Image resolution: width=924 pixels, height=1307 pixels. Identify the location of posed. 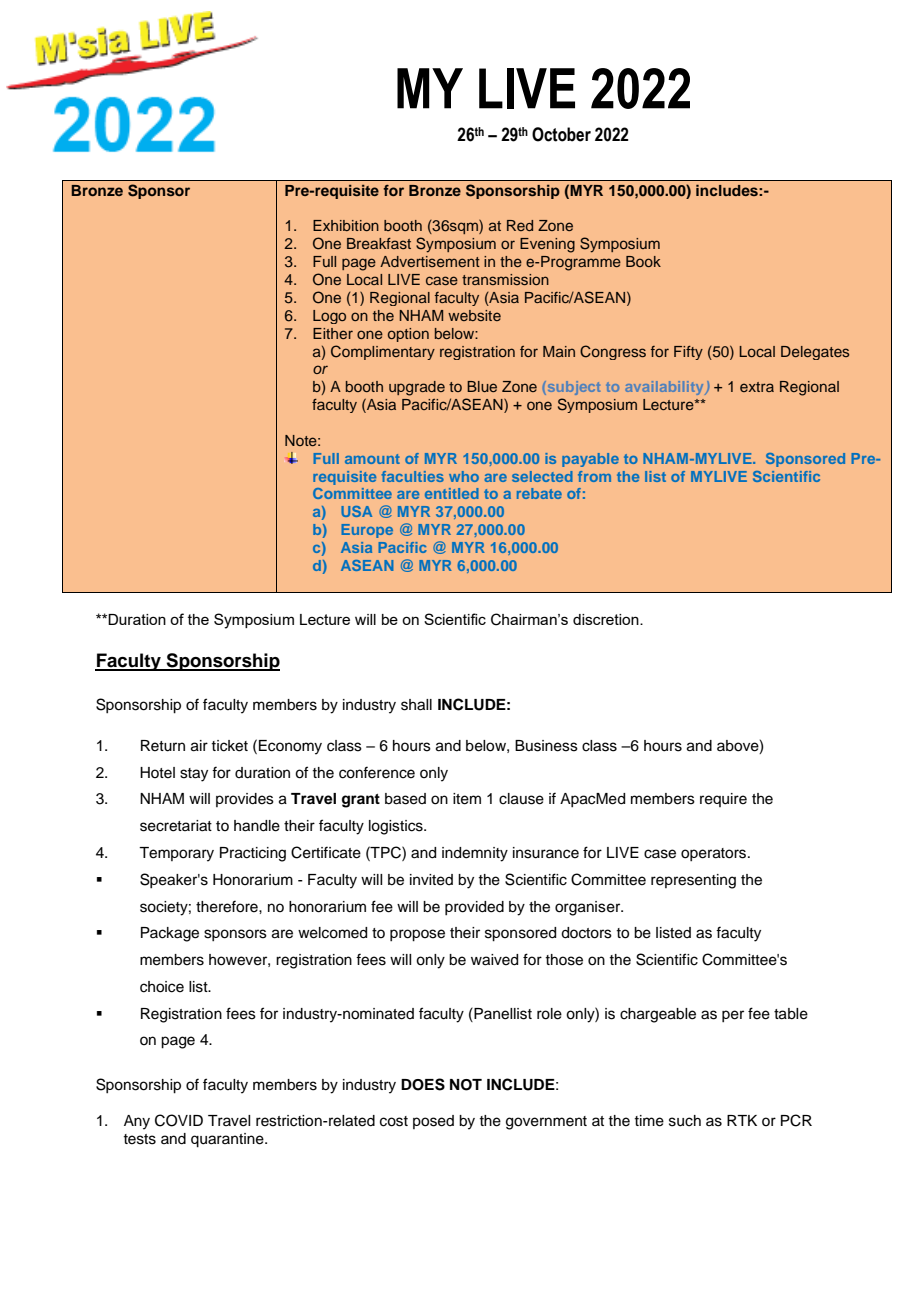
(433, 1122).
